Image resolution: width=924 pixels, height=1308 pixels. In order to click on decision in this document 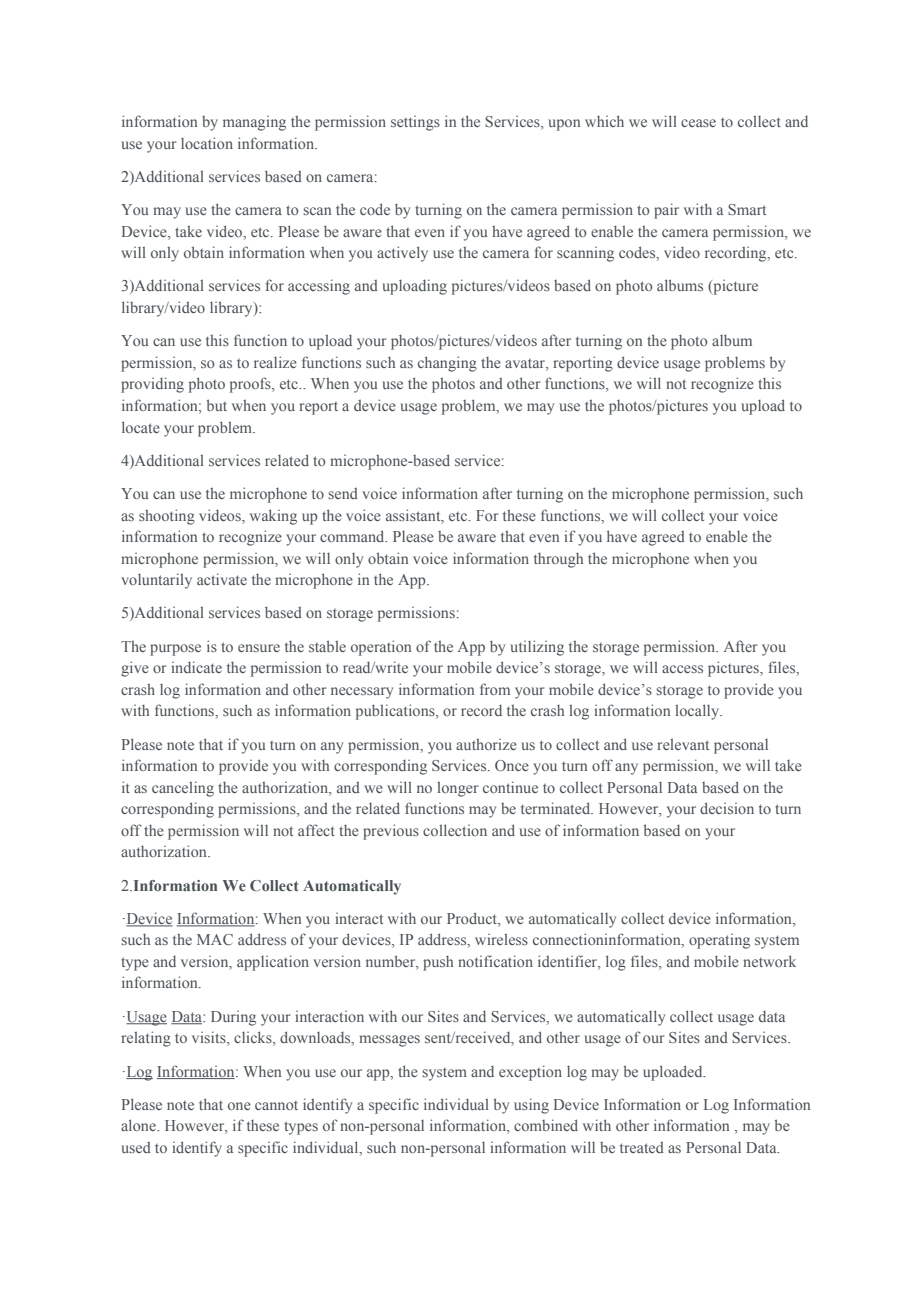, I will do `click(727, 808)`.
